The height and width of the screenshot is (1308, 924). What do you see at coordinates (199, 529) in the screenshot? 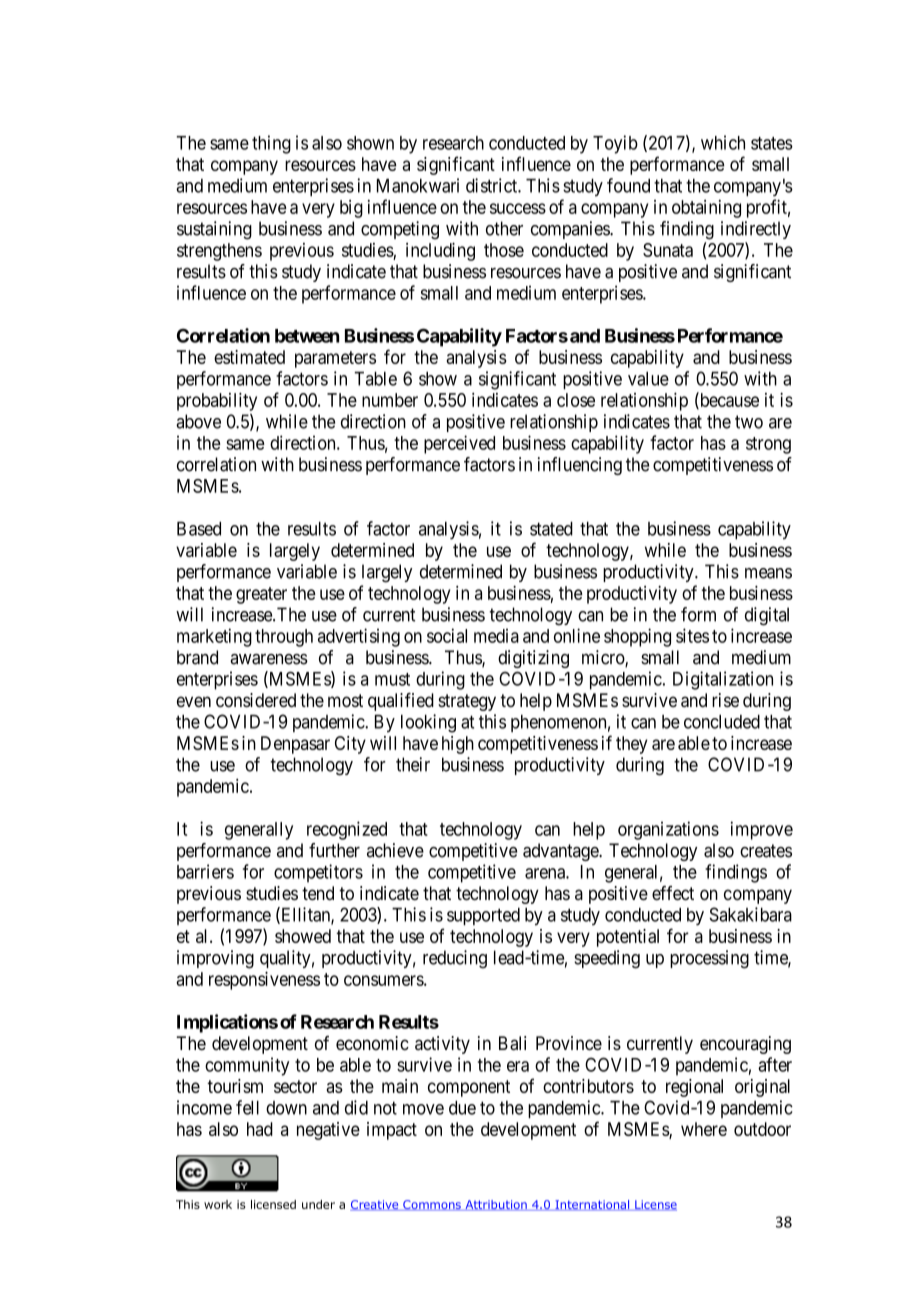
I see `Based` at bounding box center [199, 529].
